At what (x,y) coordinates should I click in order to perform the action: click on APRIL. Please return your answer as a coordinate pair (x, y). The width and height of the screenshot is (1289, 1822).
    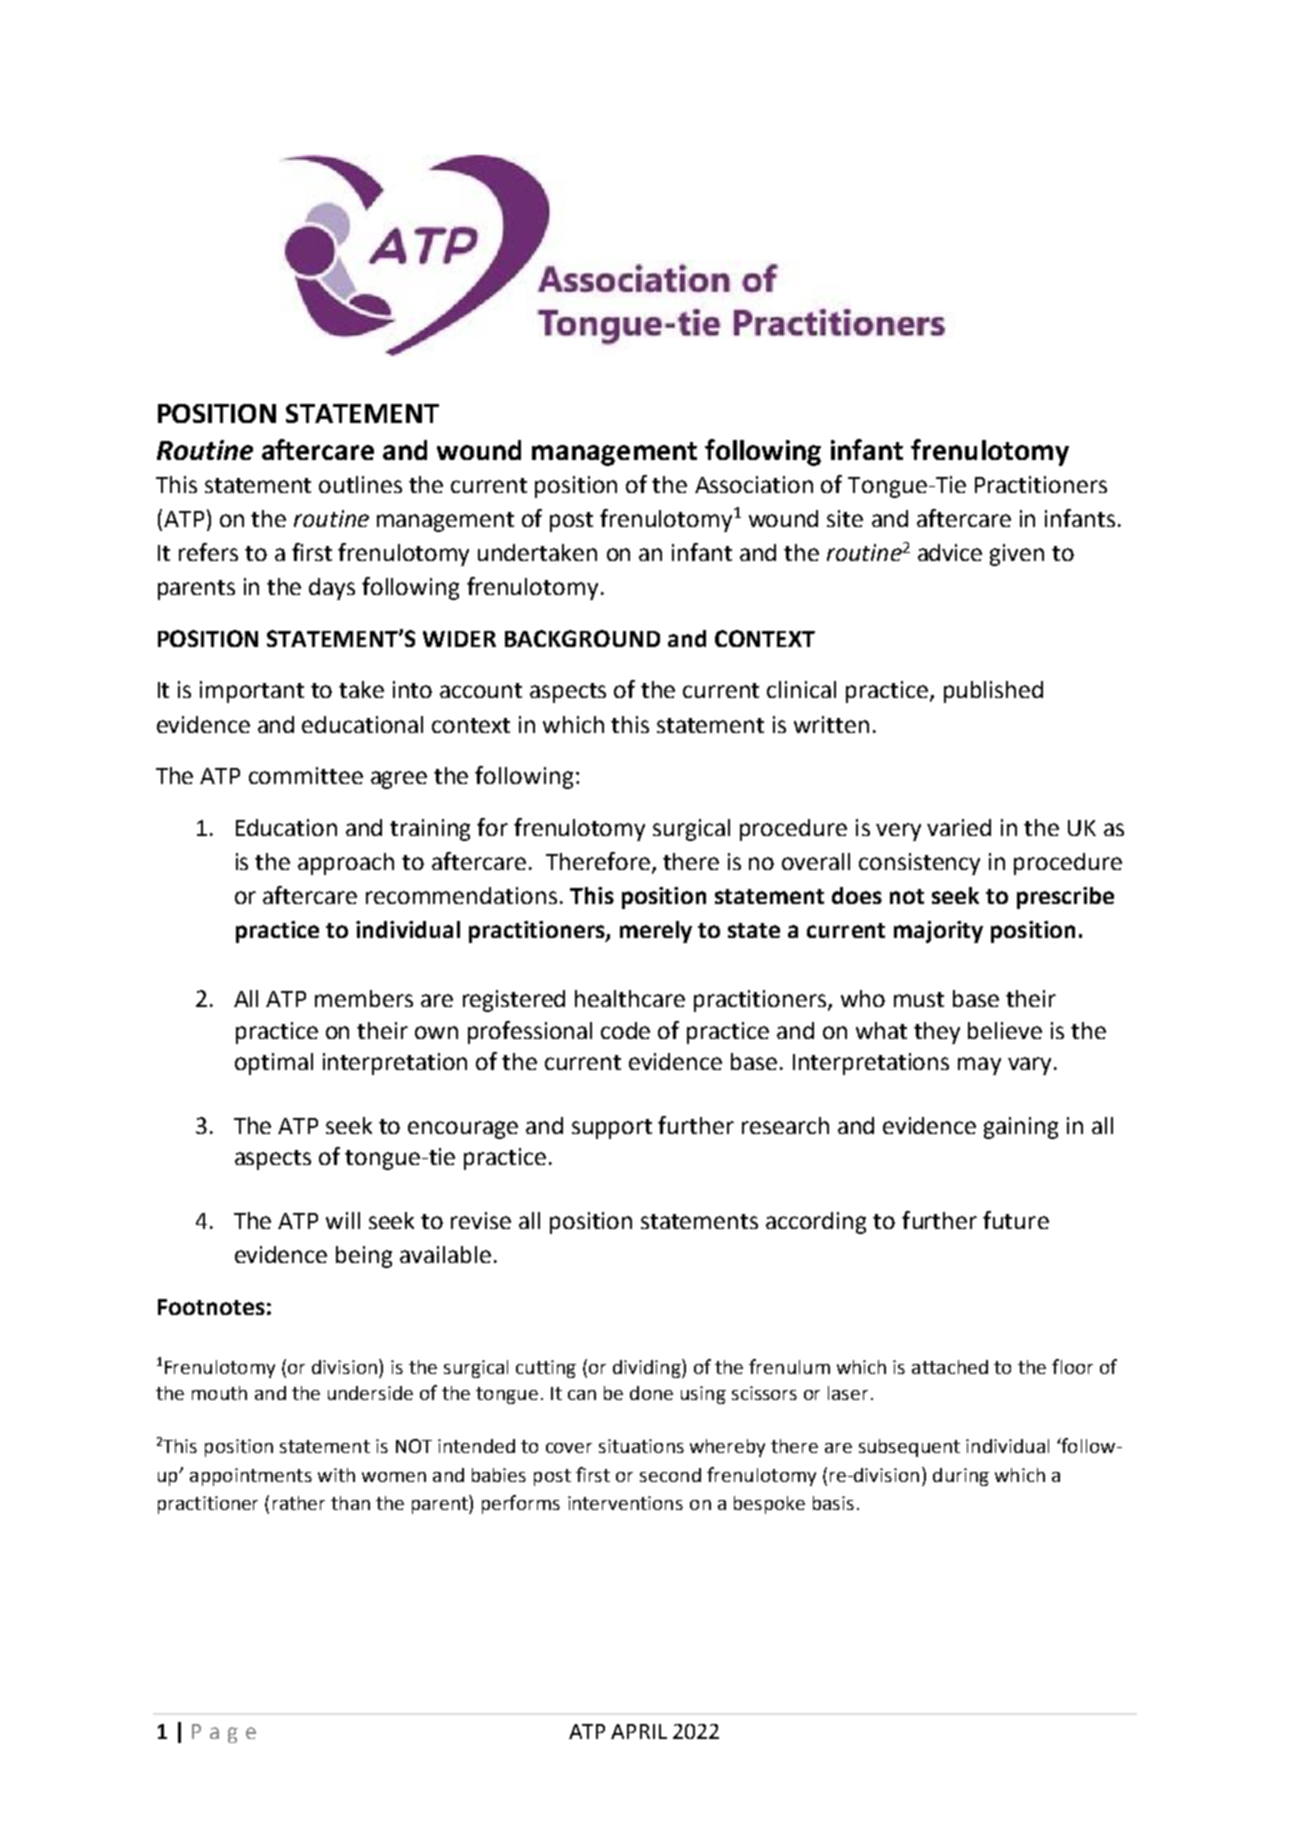
    Looking at the image, I should click on (639, 1731).
